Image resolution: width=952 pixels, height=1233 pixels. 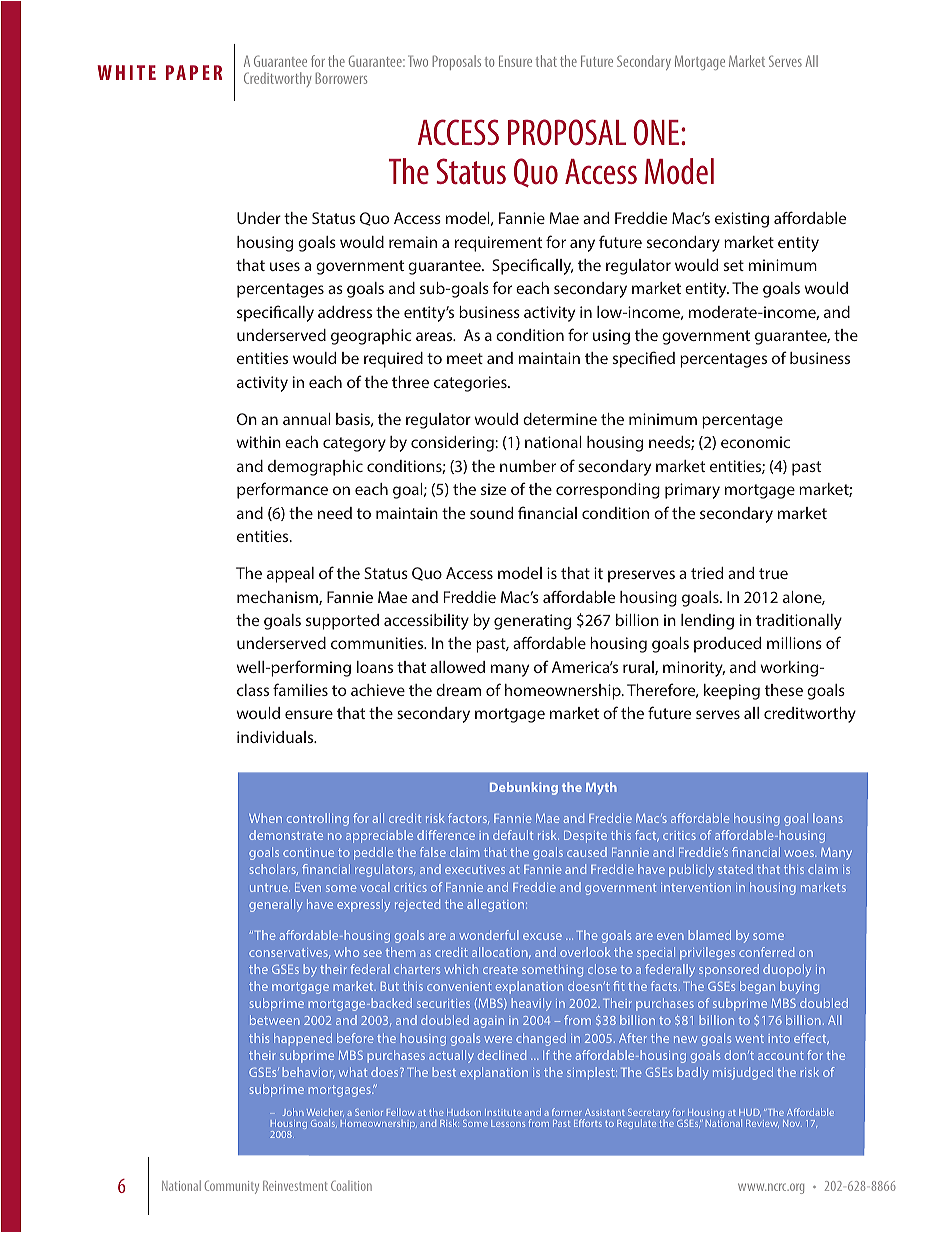 What do you see at coordinates (742, 220) in the image?
I see `existing` at bounding box center [742, 220].
